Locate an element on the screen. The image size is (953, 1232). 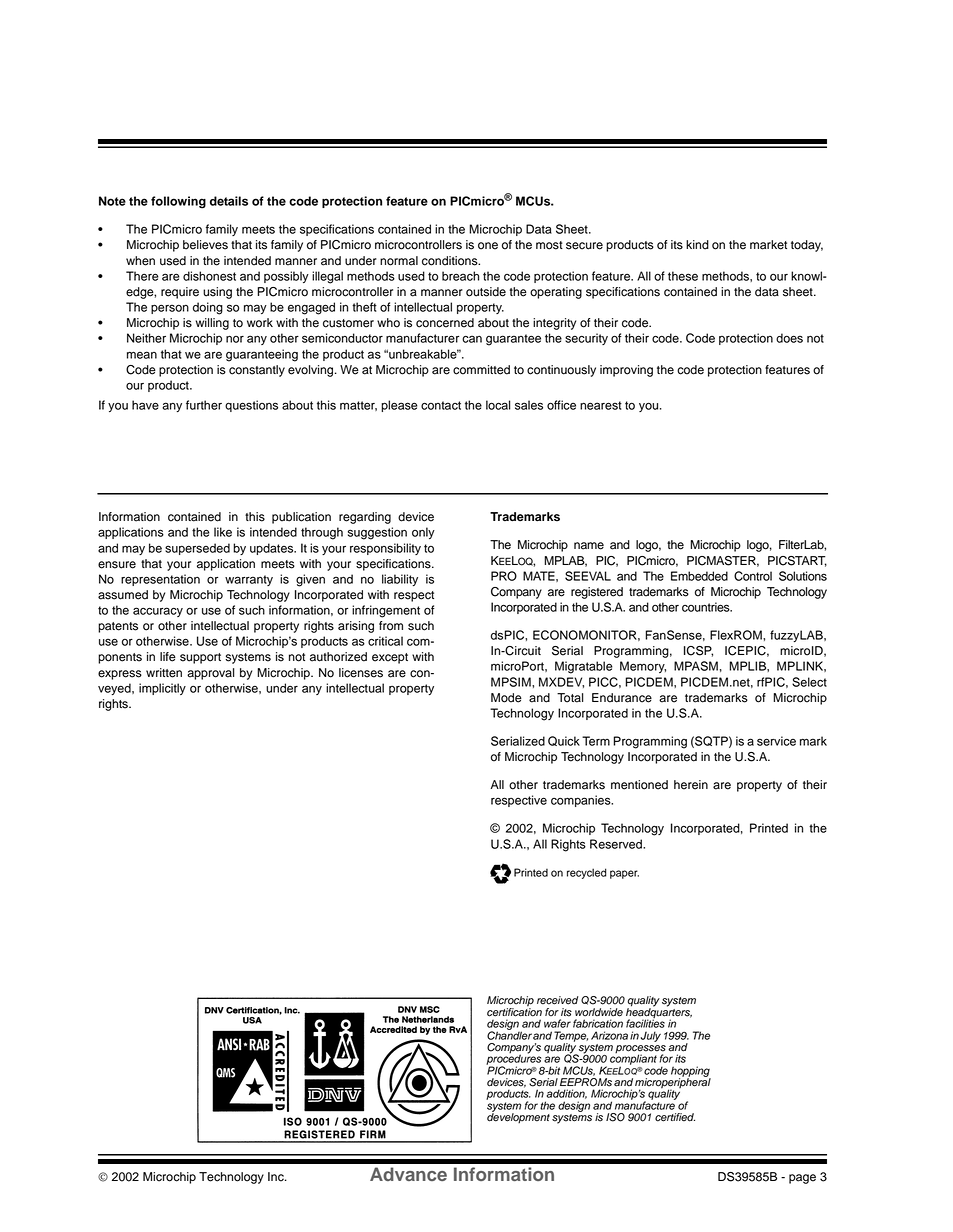
development is located at coordinates (518, 1117).
